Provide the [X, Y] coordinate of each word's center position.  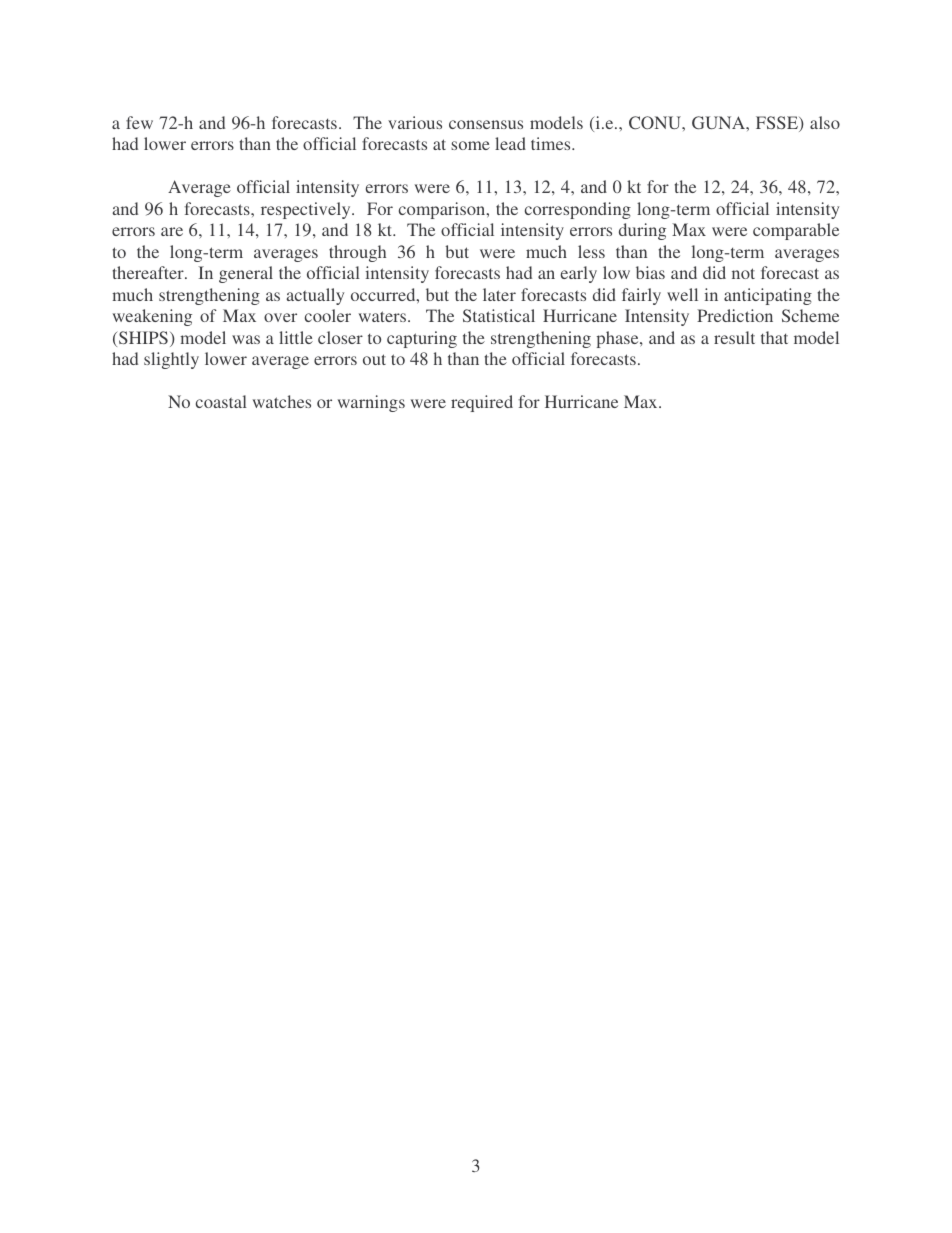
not [743, 273]
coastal [221, 401]
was [246, 339]
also [825, 122]
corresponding [578, 210]
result [734, 337]
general [246, 274]
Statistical [499, 315]
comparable [796, 231]
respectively [307, 210]
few [139, 122]
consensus [486, 124]
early [579, 274]
